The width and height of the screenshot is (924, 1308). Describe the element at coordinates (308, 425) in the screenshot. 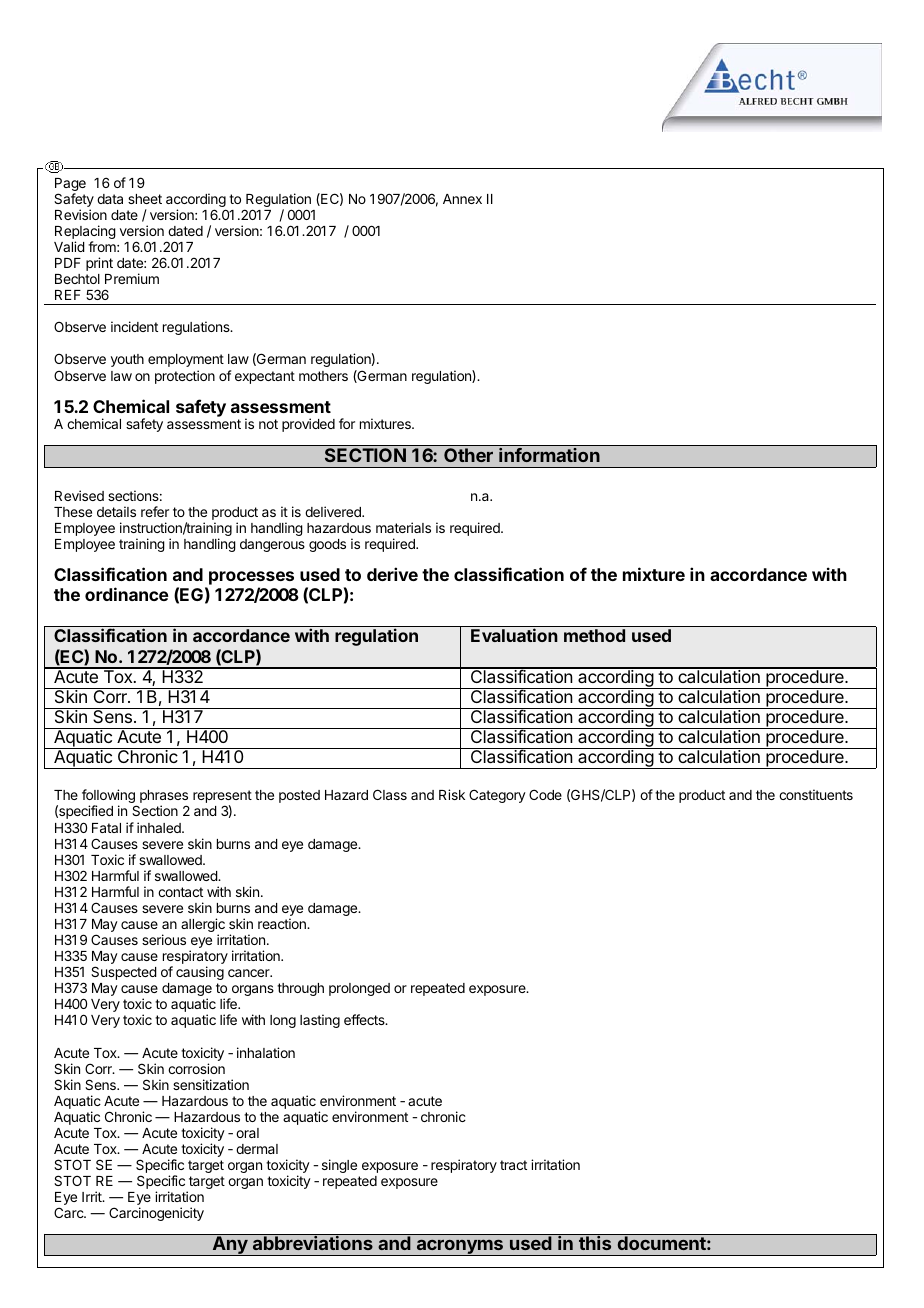

I see `provided` at that location.
